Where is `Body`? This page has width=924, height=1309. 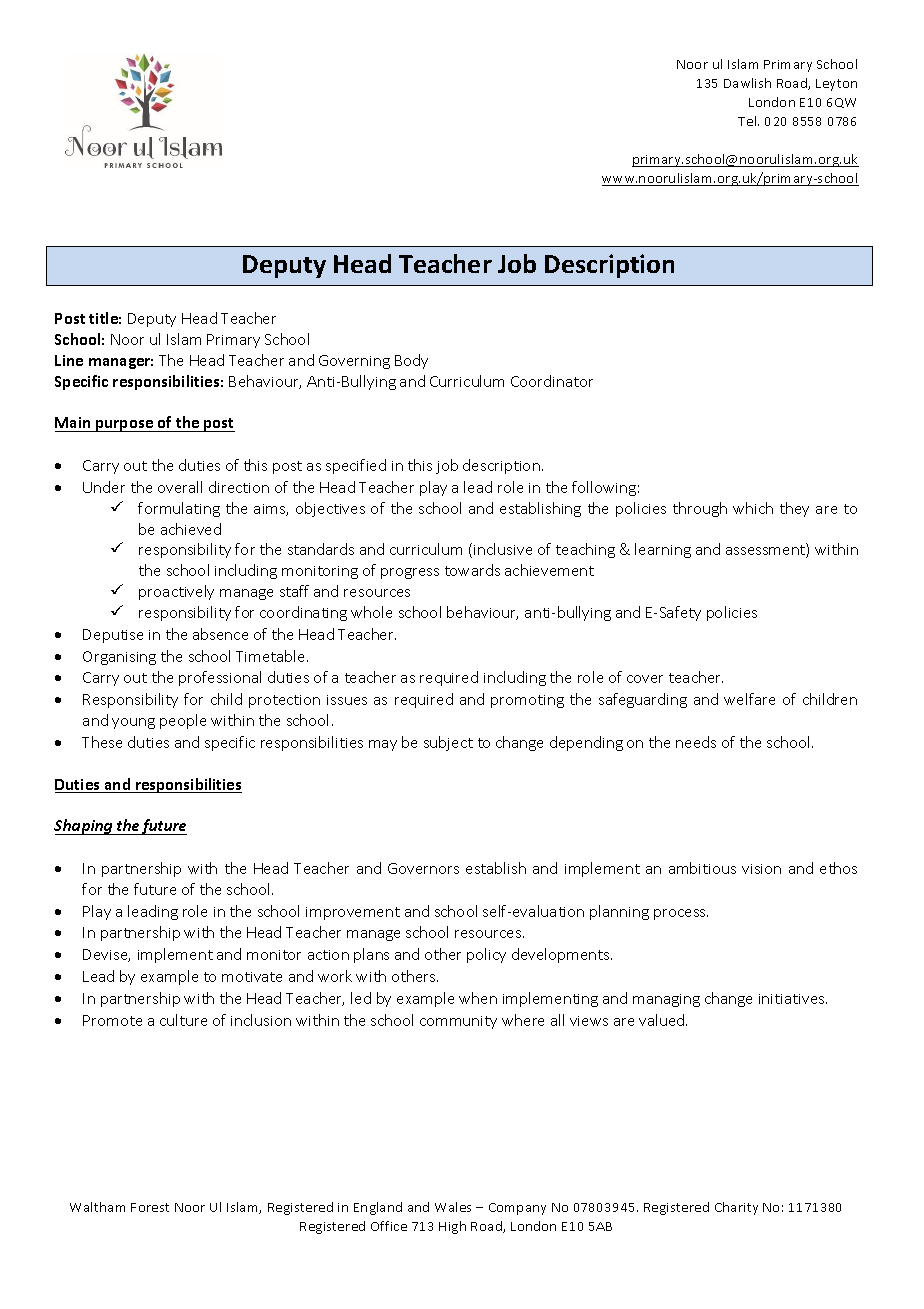 Body is located at coordinates (411, 361).
